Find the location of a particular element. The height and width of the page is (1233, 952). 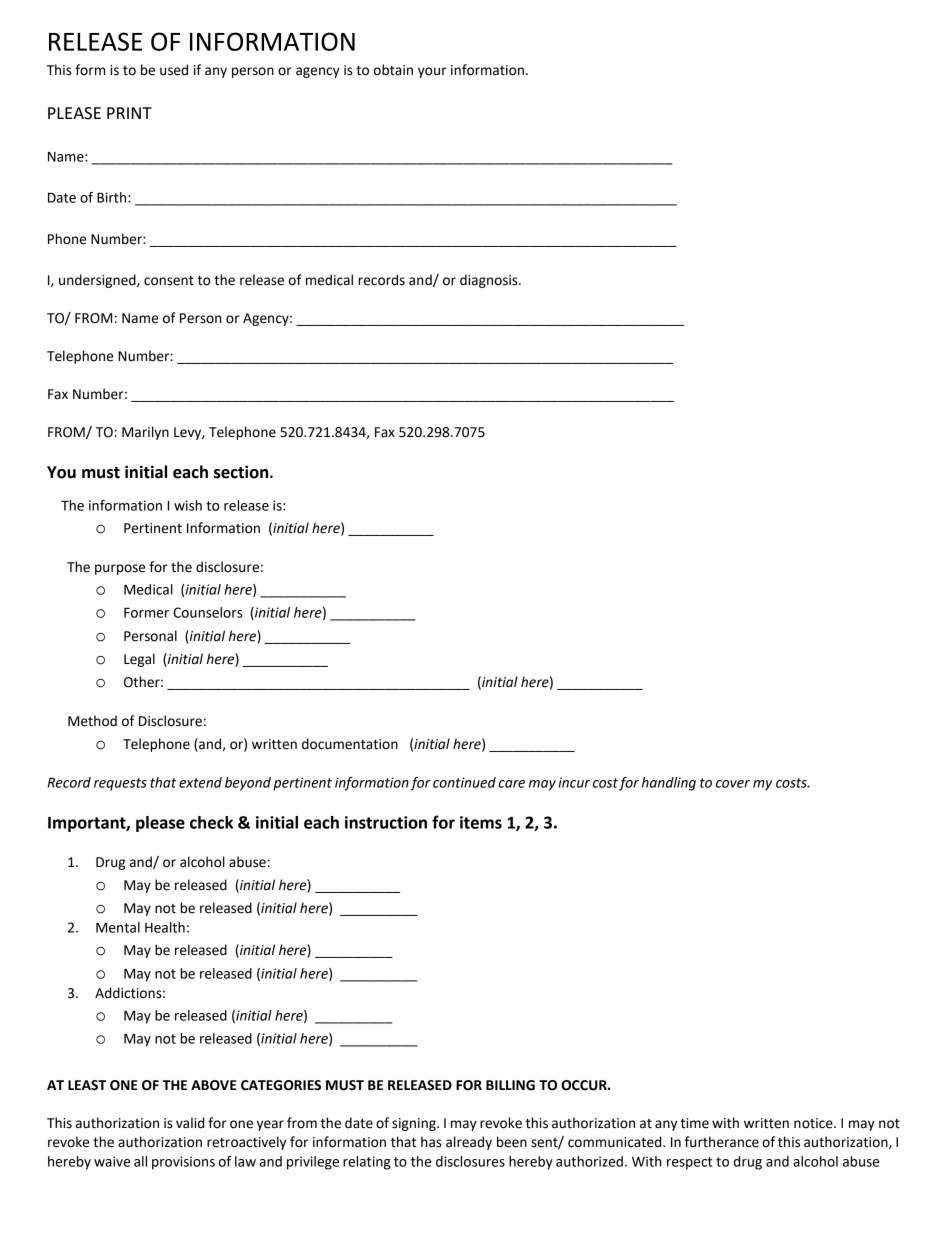

documentation is located at coordinates (350, 744).
